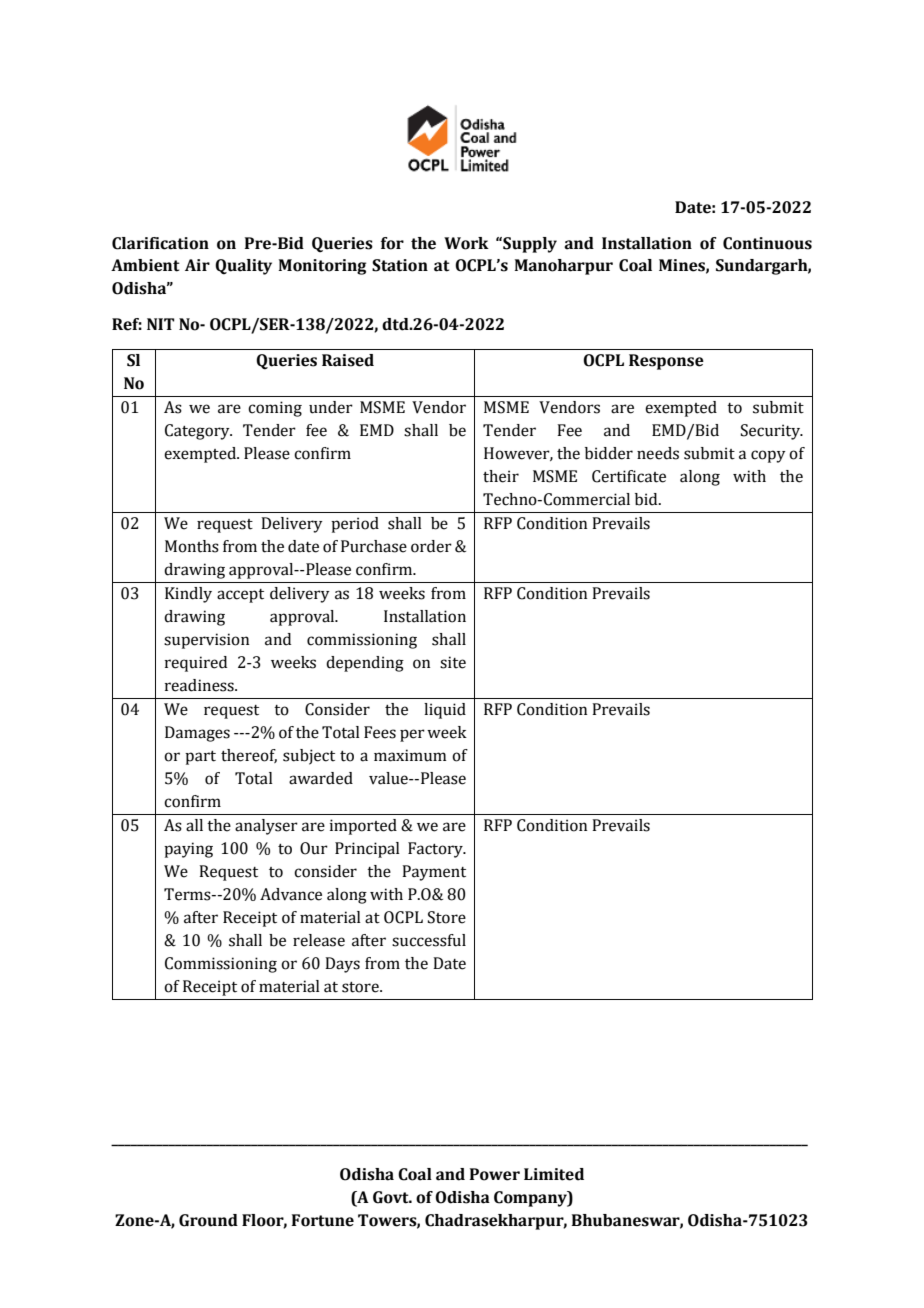 The image size is (924, 1308). What do you see at coordinates (466, 243) in the screenshot?
I see `Work` at bounding box center [466, 243].
